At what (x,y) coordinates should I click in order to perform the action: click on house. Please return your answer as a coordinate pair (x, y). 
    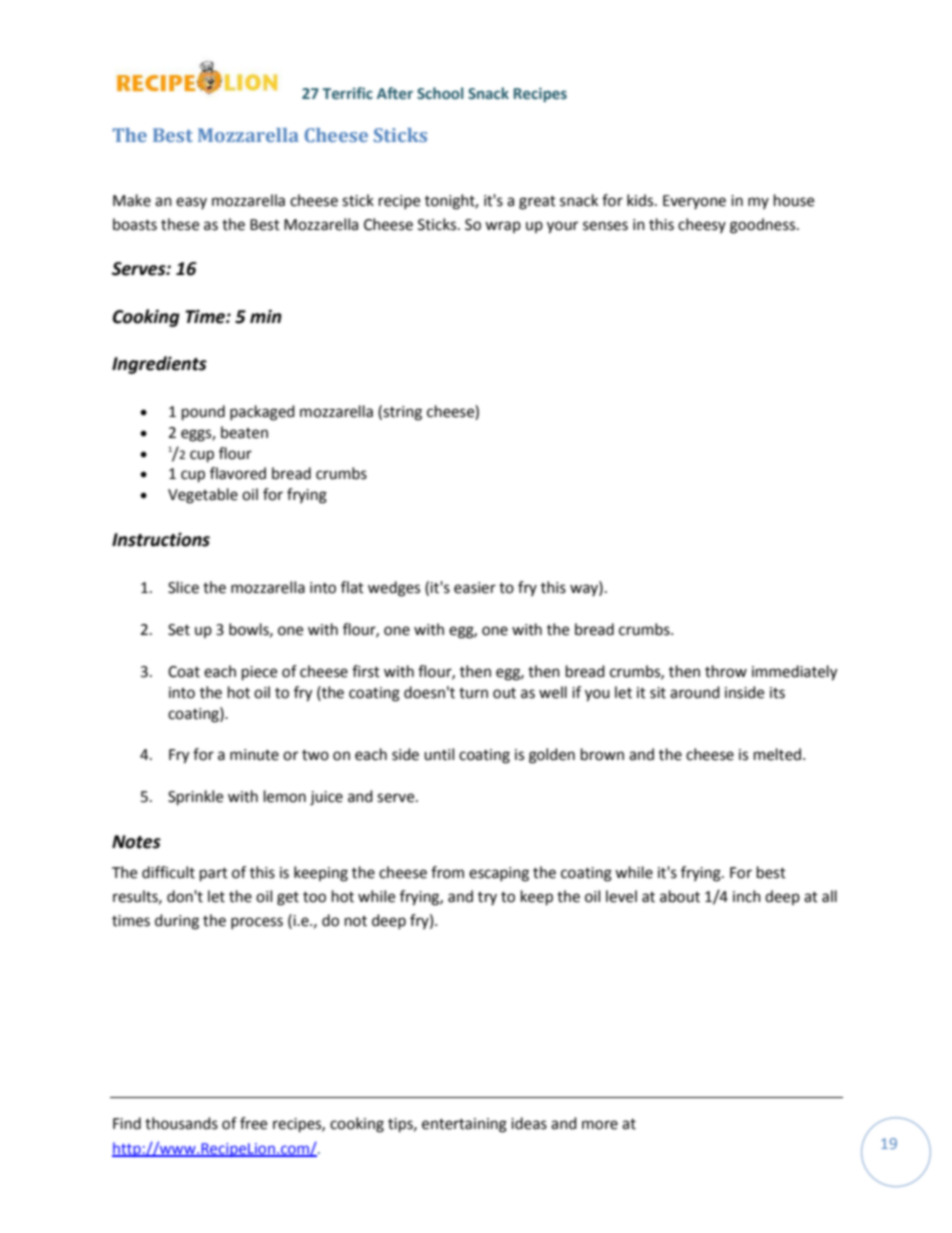
    Looking at the image, I should click on (794, 200).
